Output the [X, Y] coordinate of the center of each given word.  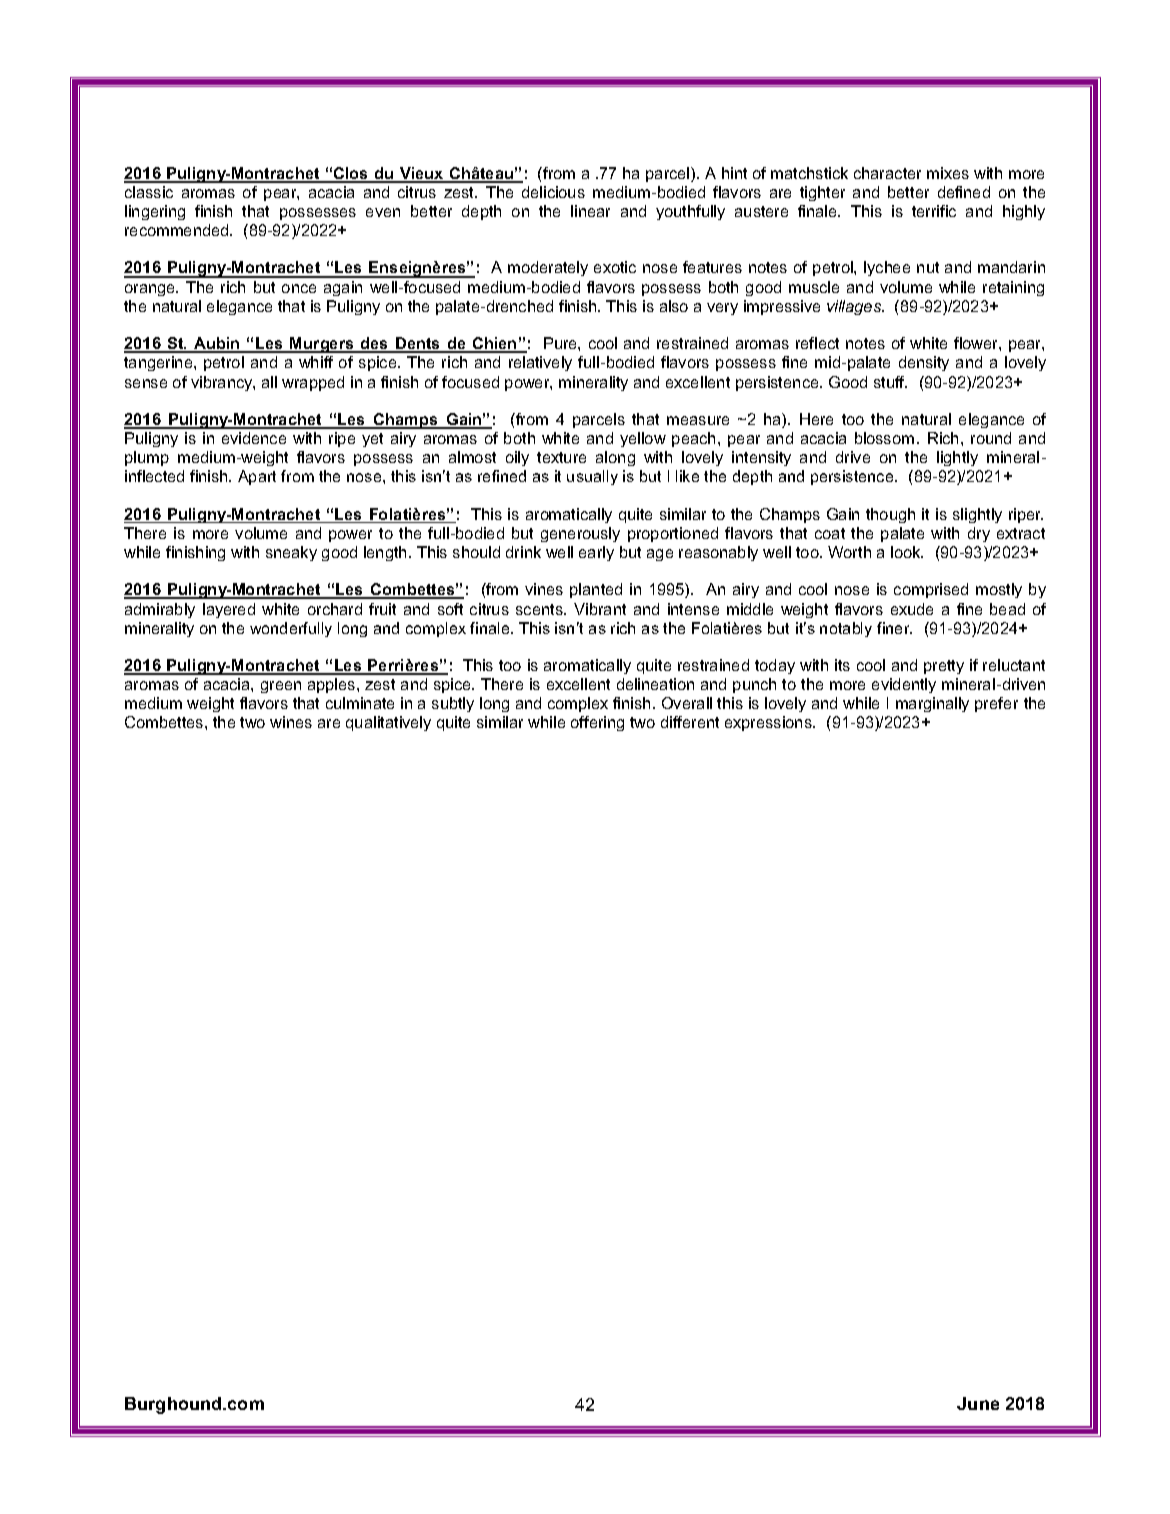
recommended [178, 230]
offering [597, 723]
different [690, 722]
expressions [769, 723]
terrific [934, 211]
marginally [932, 704]
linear [590, 211]
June [978, 1403]
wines [291, 722]
